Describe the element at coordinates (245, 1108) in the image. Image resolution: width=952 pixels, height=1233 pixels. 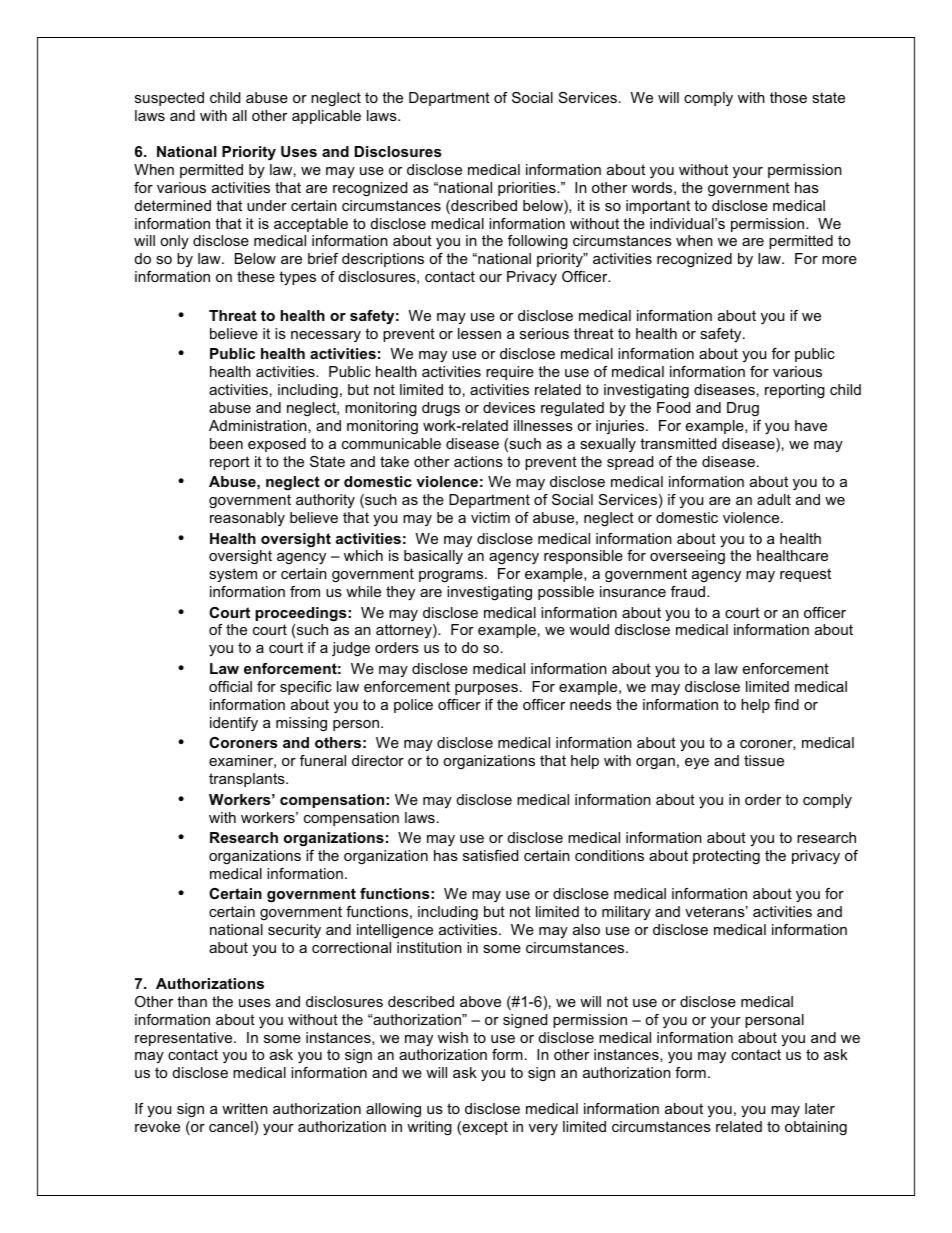
I see `written` at that location.
